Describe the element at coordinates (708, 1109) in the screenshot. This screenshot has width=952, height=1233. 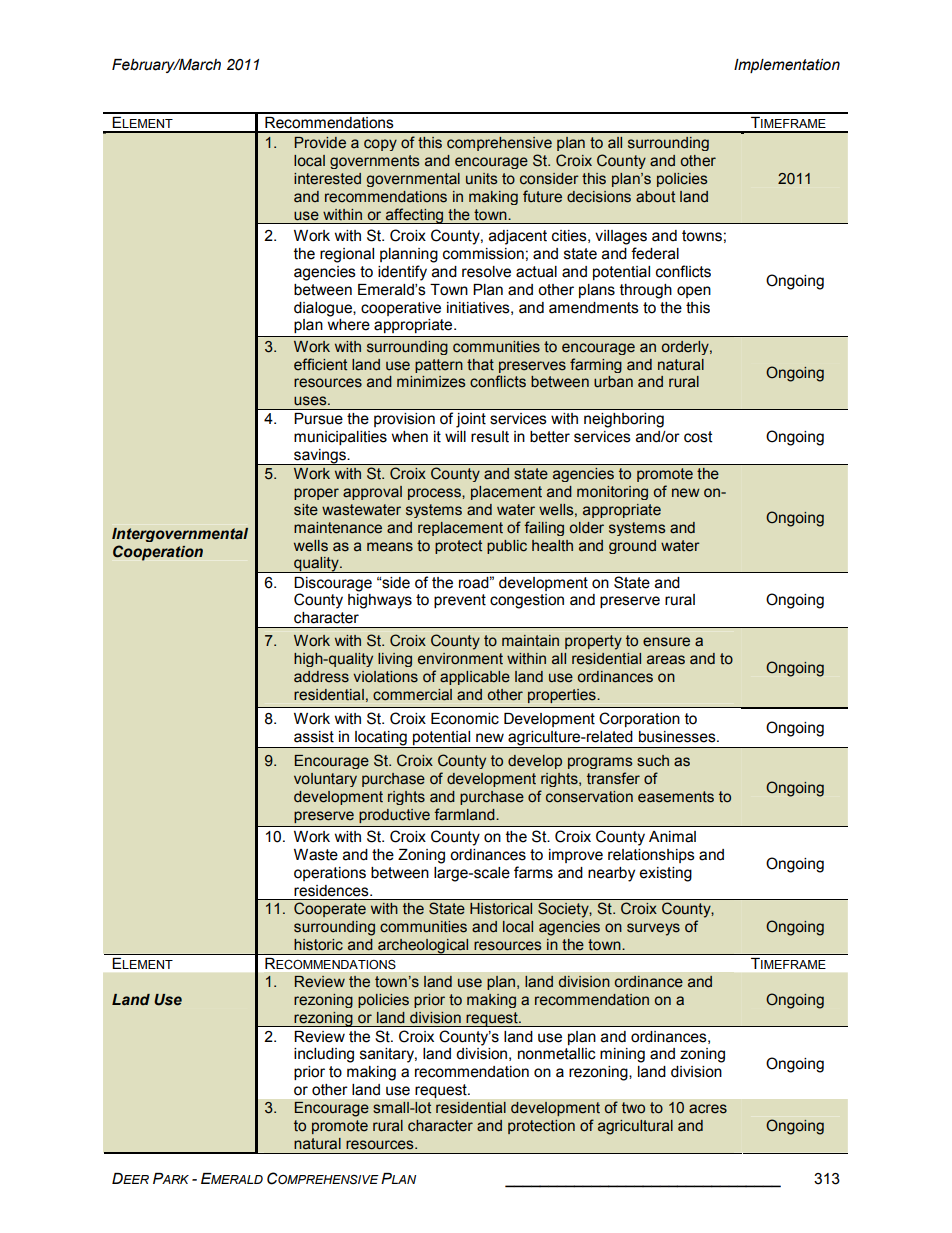
I see `acres` at that location.
